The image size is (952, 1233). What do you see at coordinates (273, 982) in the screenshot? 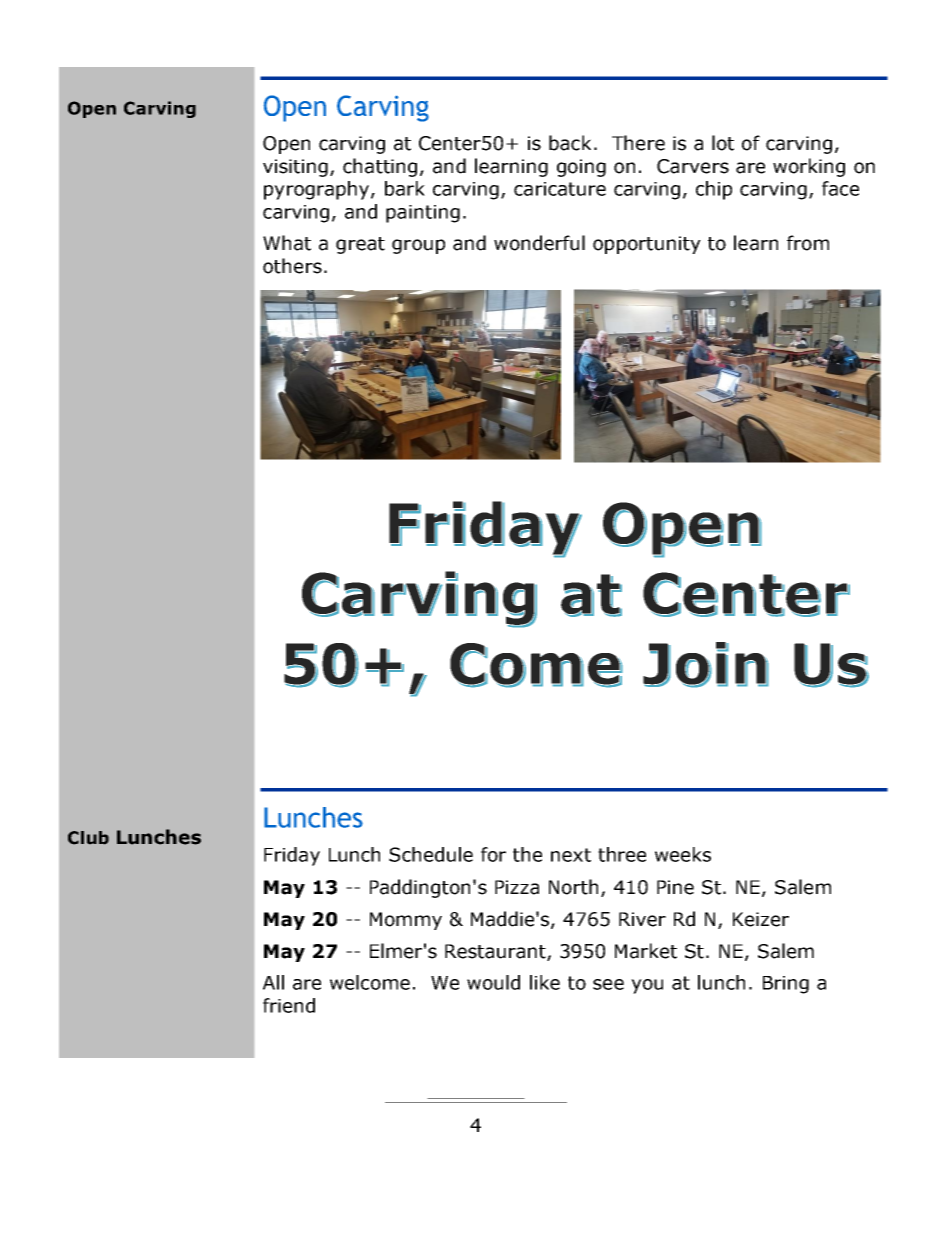
I see `All` at bounding box center [273, 982].
